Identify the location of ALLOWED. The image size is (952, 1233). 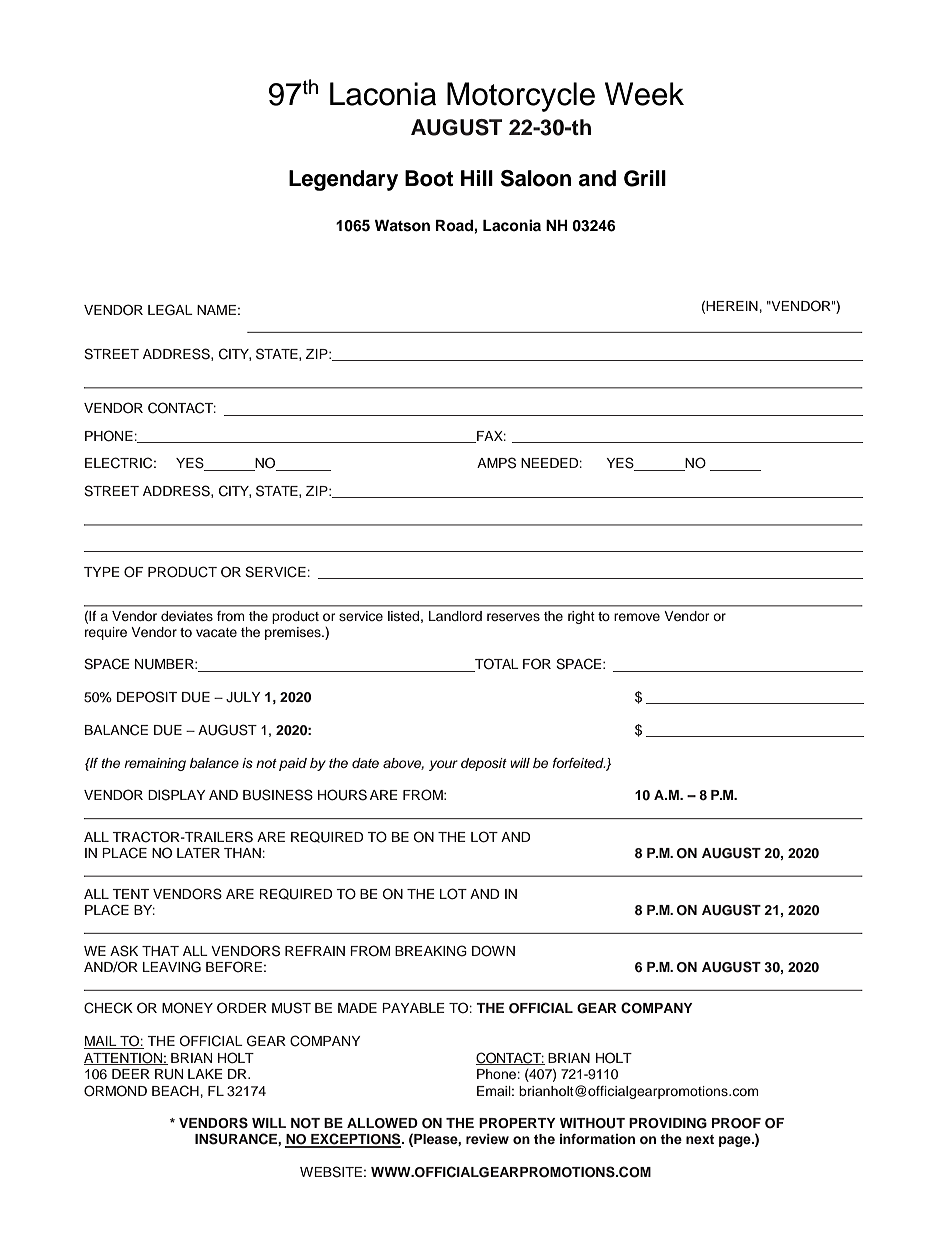
(382, 1123).
